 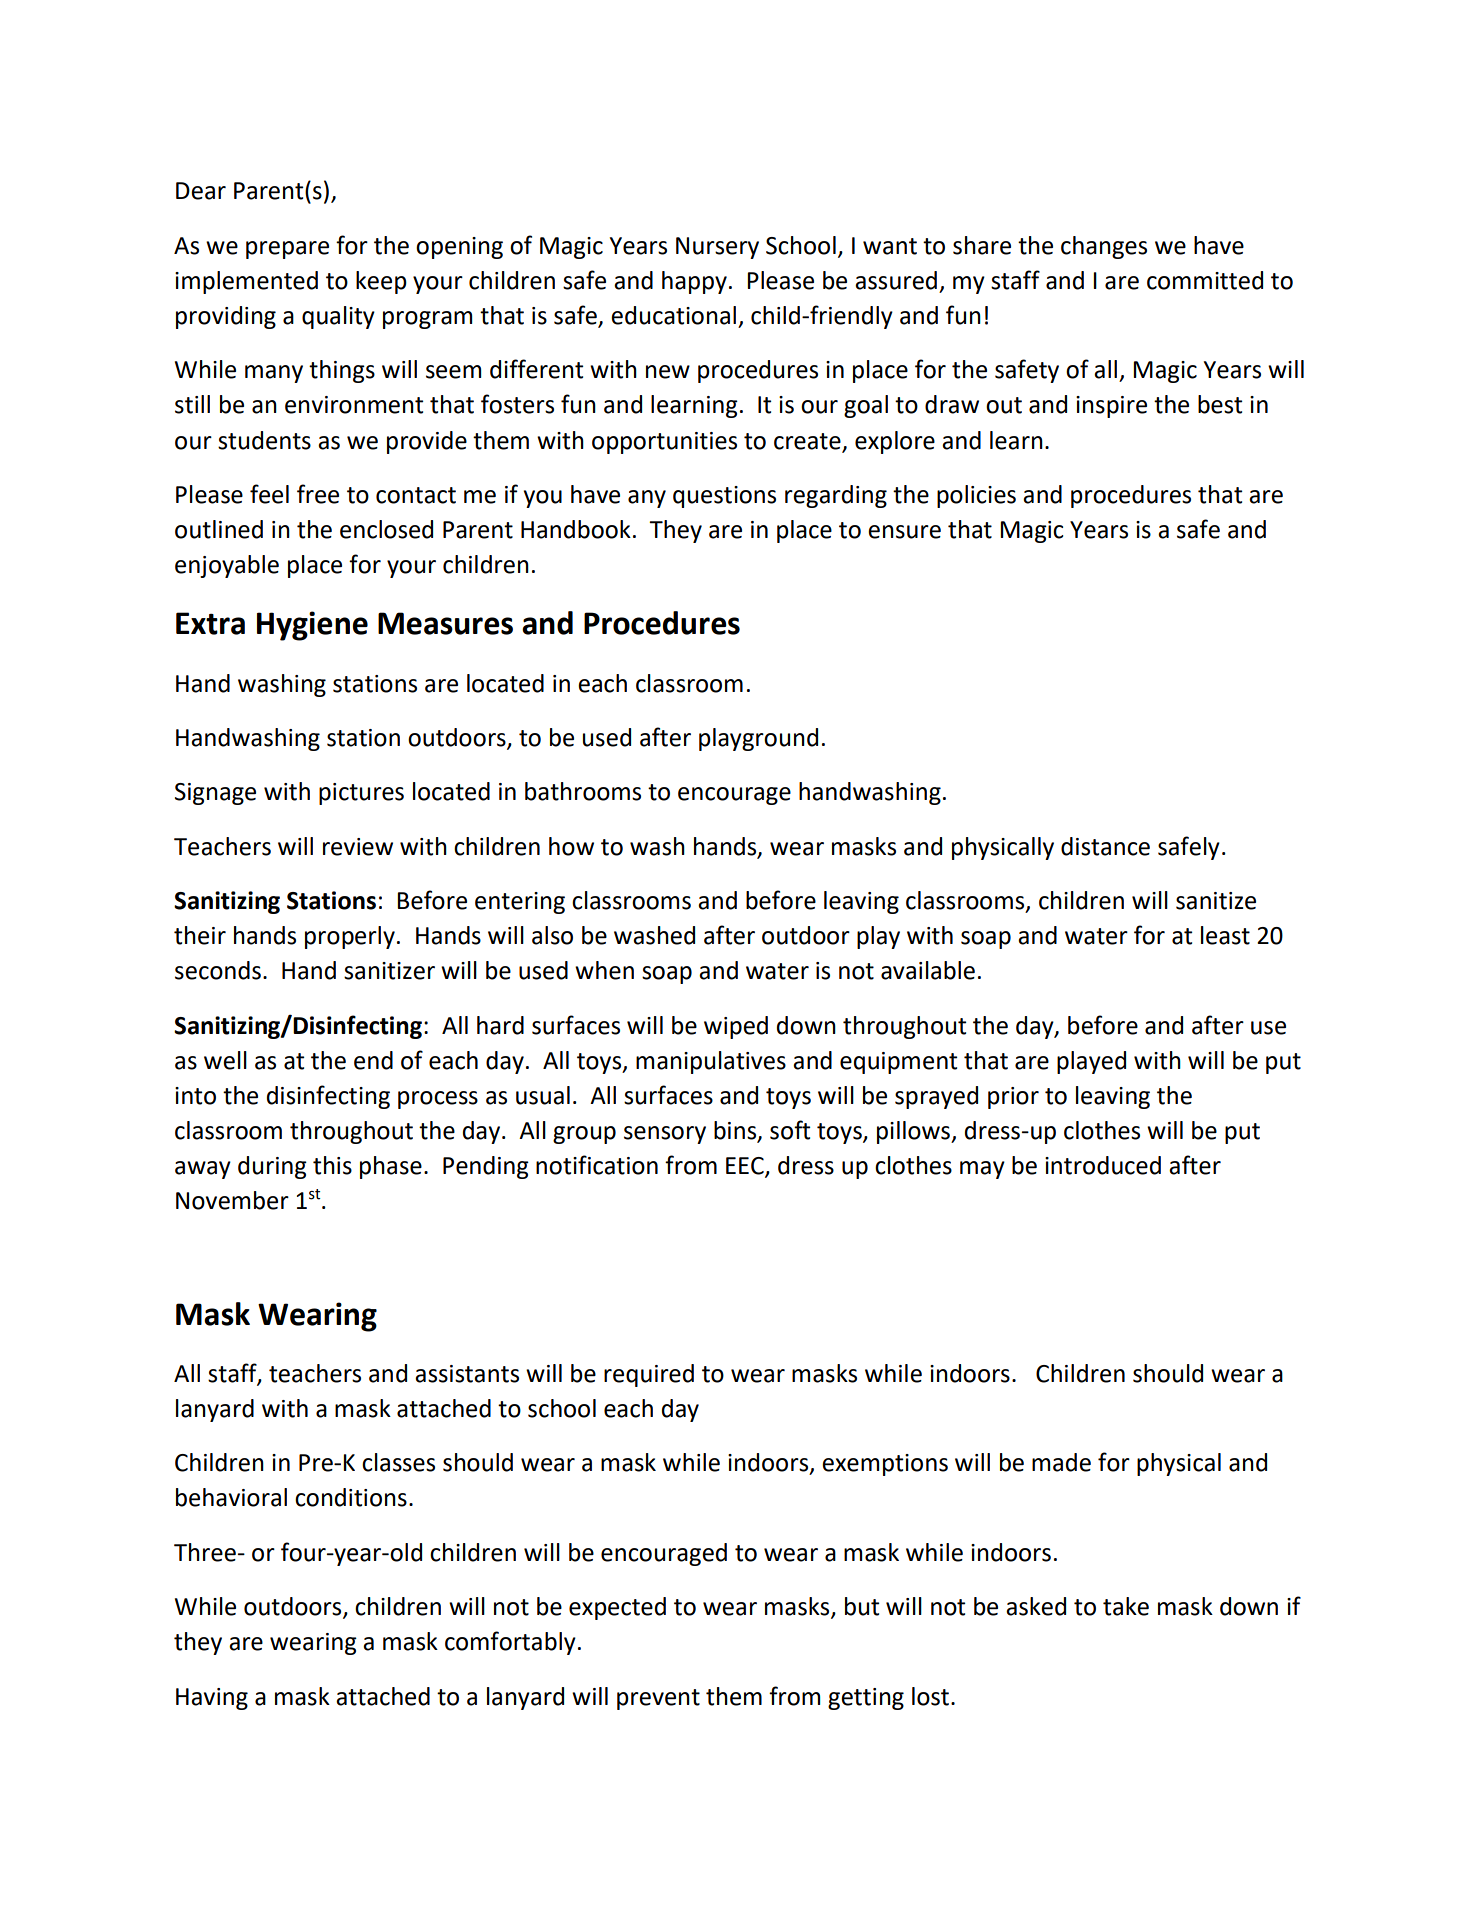 What do you see at coordinates (212, 1699) in the screenshot?
I see `Having` at bounding box center [212, 1699].
